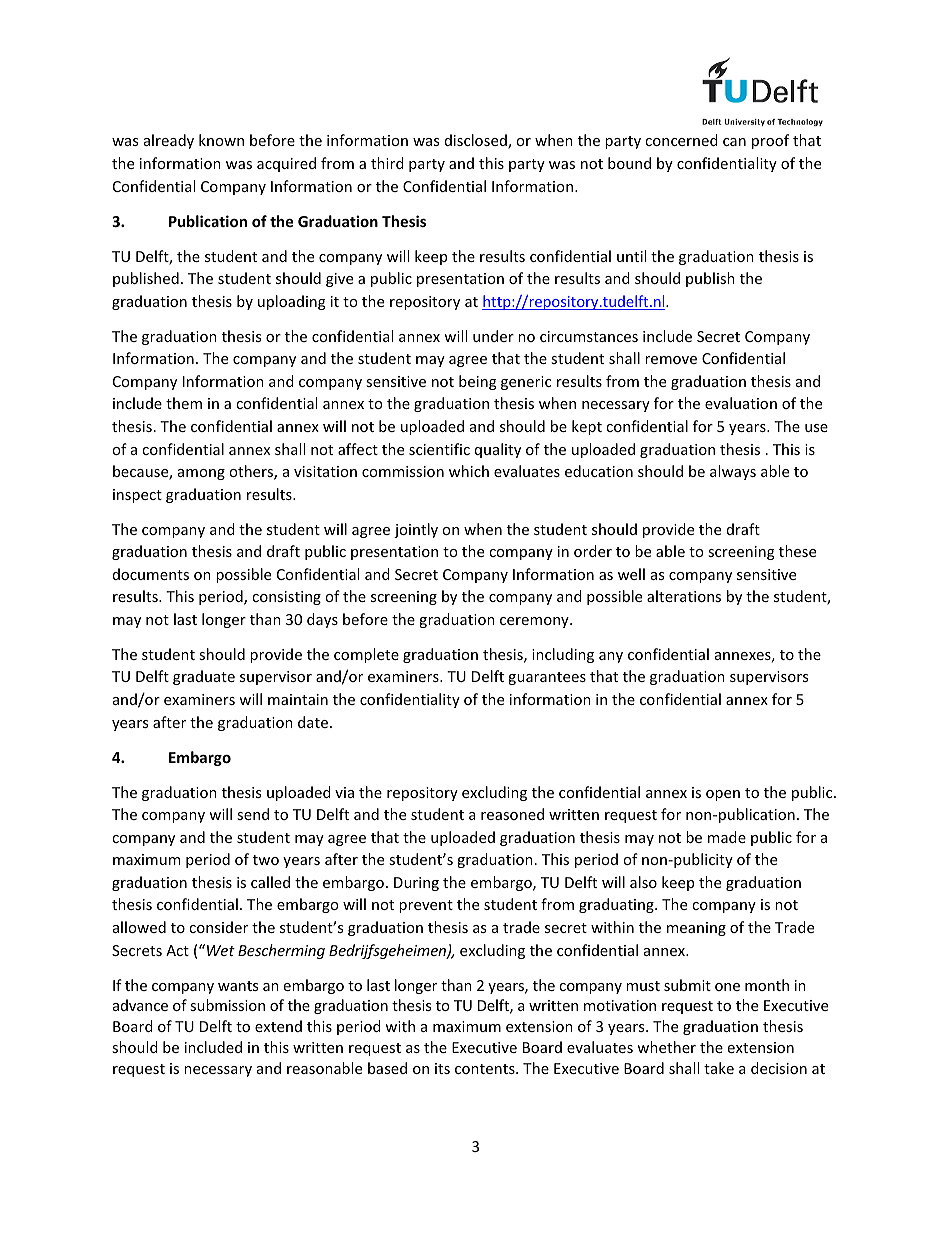 The image size is (952, 1233). I want to click on send, so click(253, 814).
